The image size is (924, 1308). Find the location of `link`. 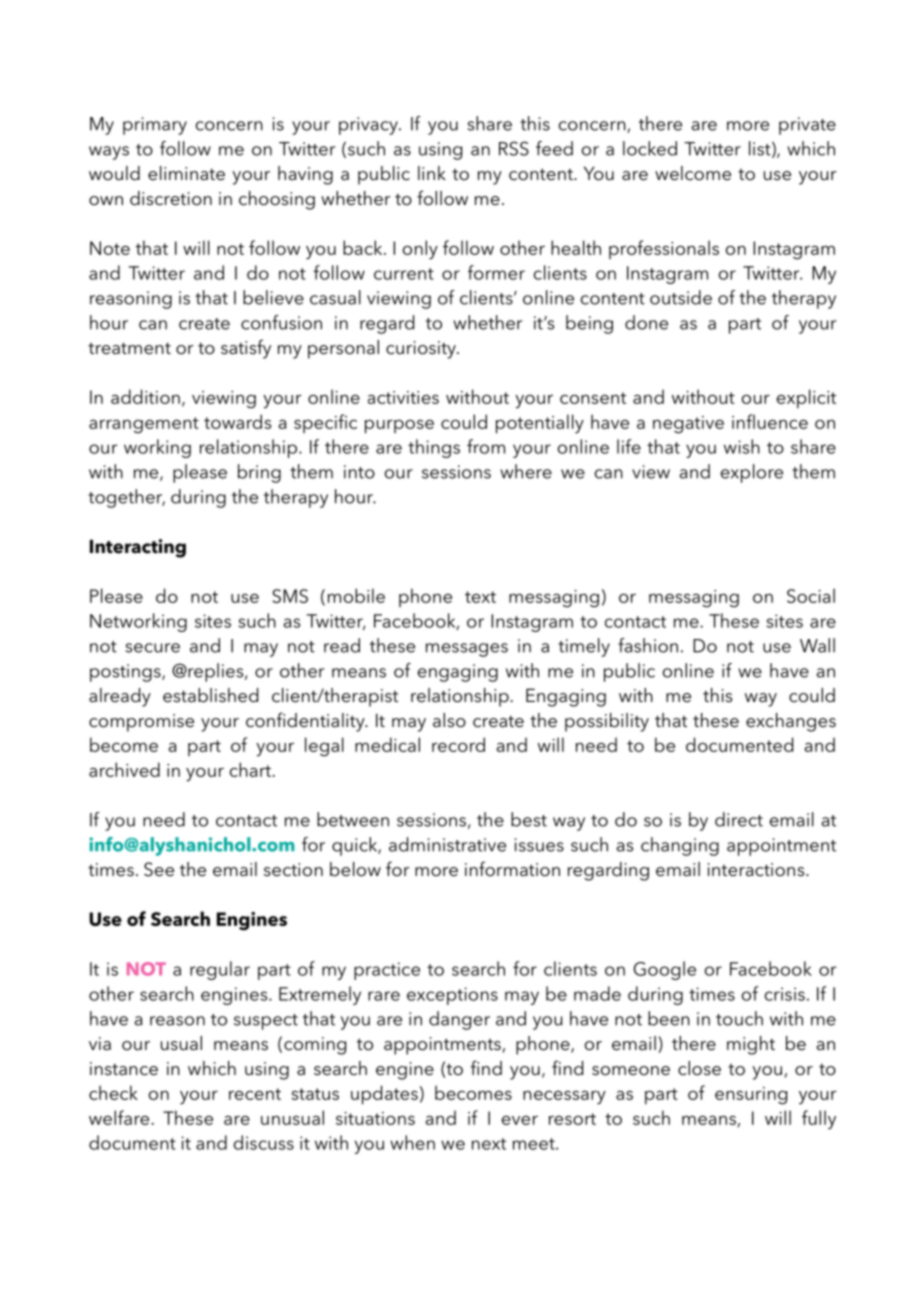

link is located at coordinates (432, 173).
